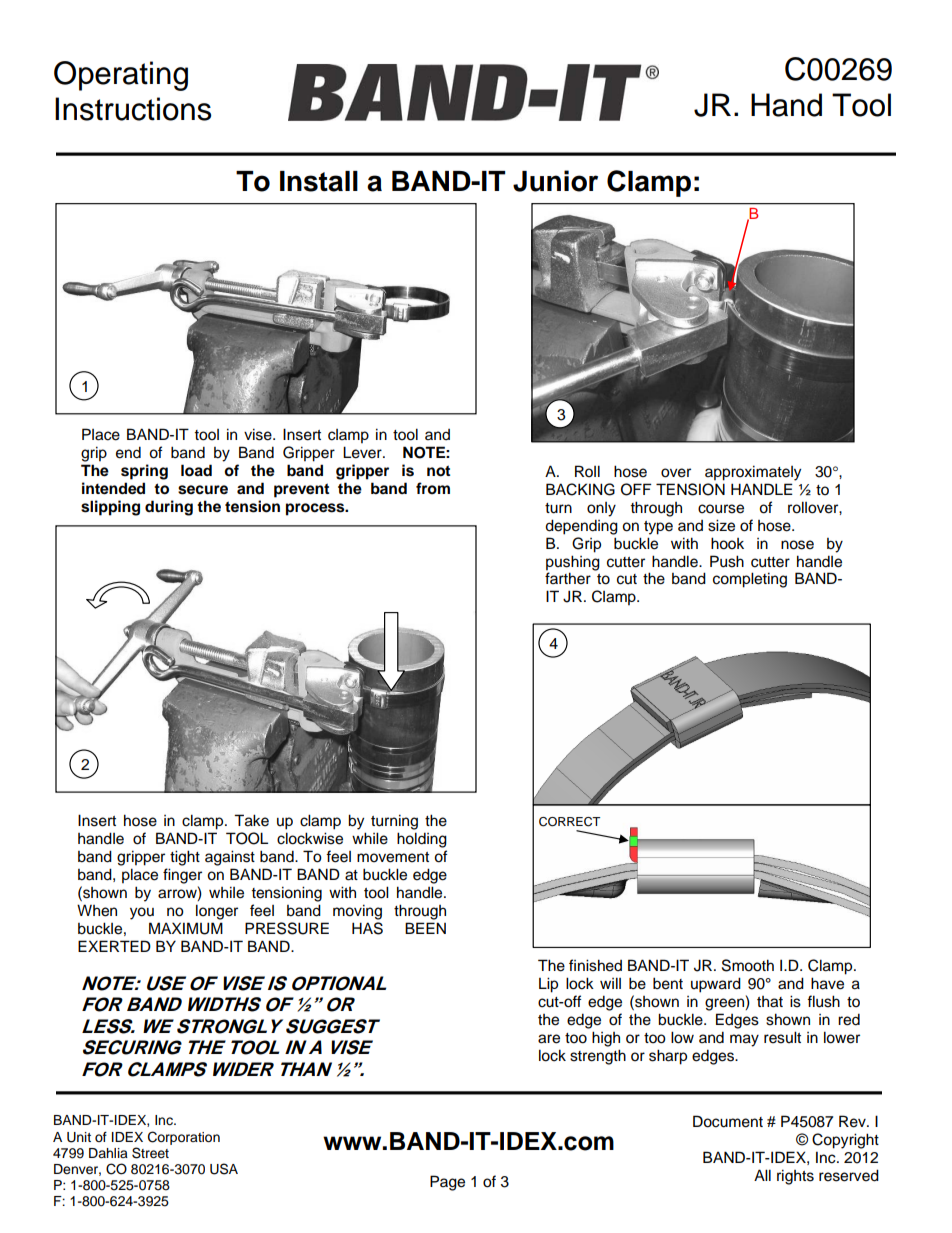 The width and height of the screenshot is (952, 1233). I want to click on completing, so click(750, 580).
